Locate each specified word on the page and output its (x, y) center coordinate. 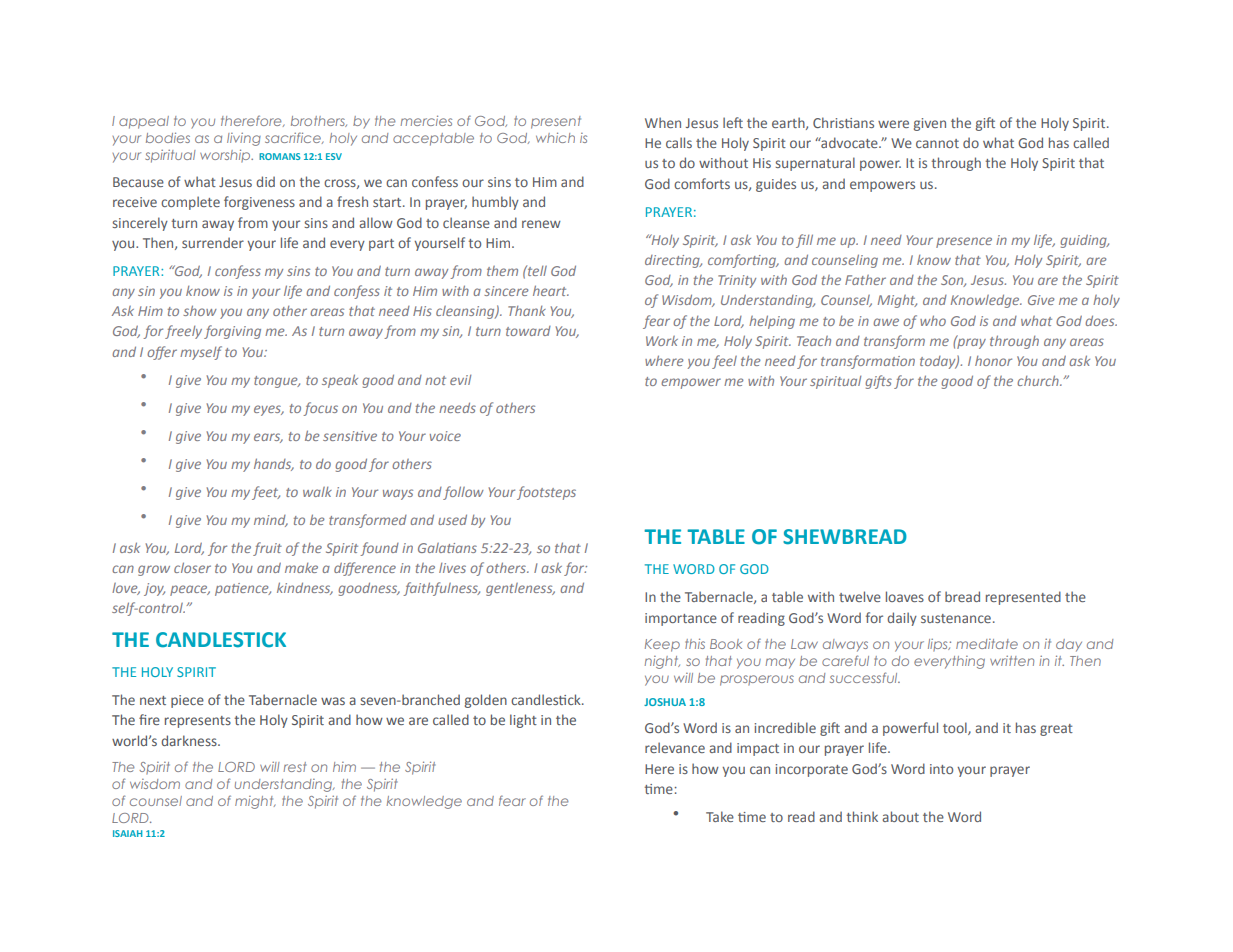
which (555, 137)
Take (720, 816)
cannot (937, 143)
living (244, 139)
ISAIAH (127, 833)
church (1039, 380)
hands (274, 464)
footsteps (546, 493)
